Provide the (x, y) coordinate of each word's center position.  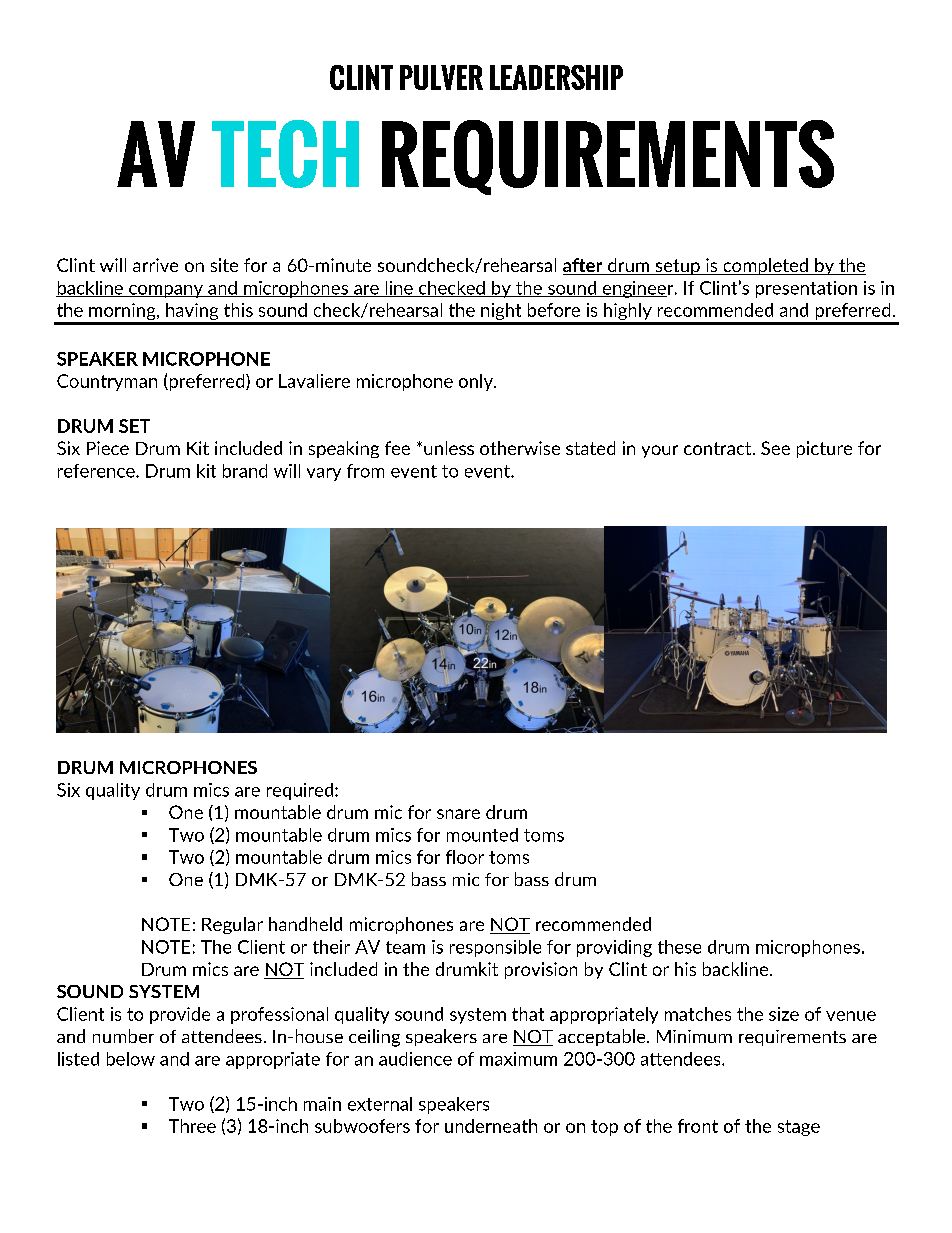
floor (465, 857)
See (775, 448)
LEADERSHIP (556, 77)
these (679, 947)
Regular (232, 925)
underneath (491, 1126)
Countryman (107, 382)
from (365, 471)
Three (192, 1126)
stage (799, 1128)
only (477, 382)
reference (97, 471)
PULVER (441, 77)
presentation (806, 289)
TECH (285, 154)
